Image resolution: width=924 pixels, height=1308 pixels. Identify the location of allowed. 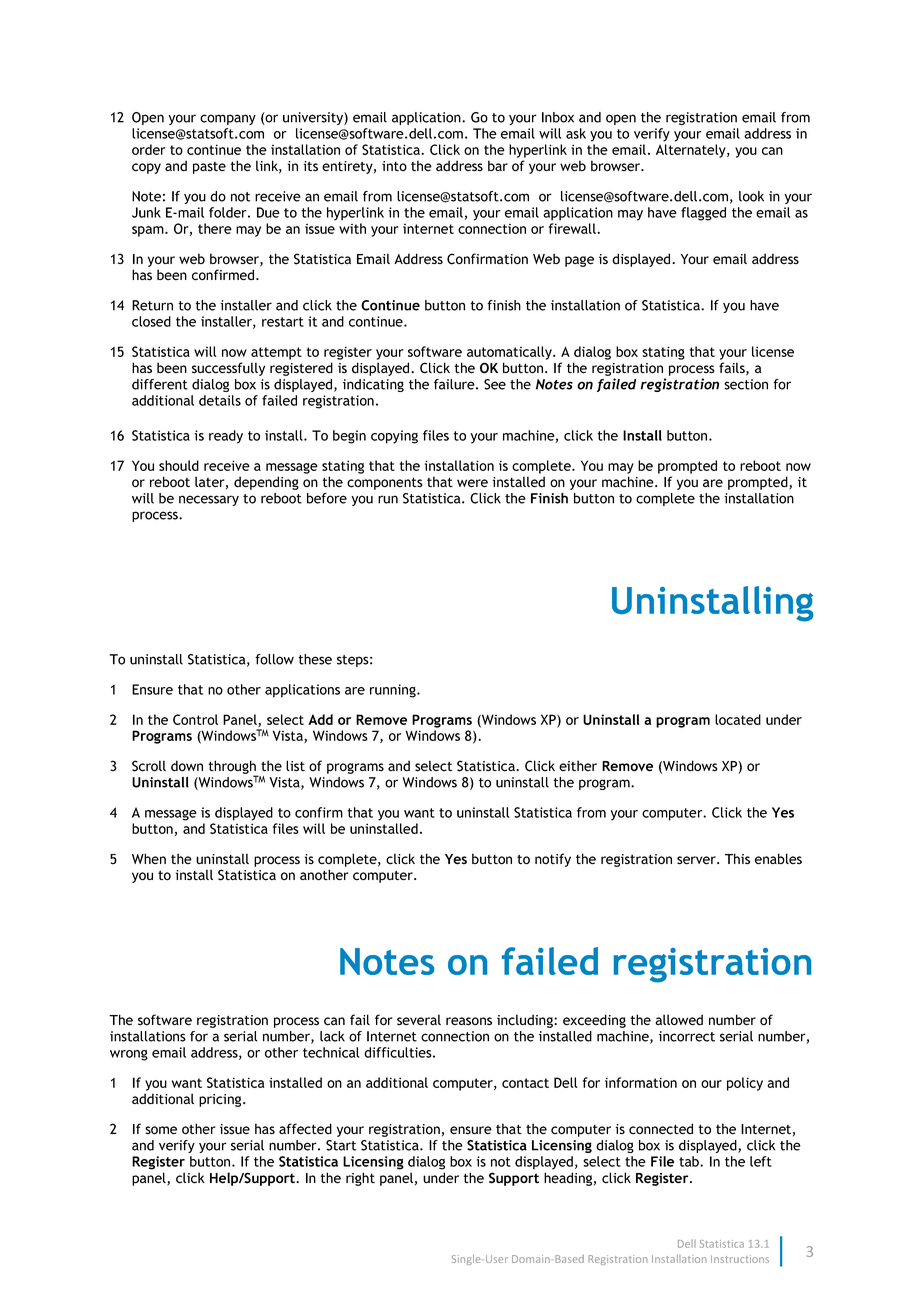
(679, 1020).
